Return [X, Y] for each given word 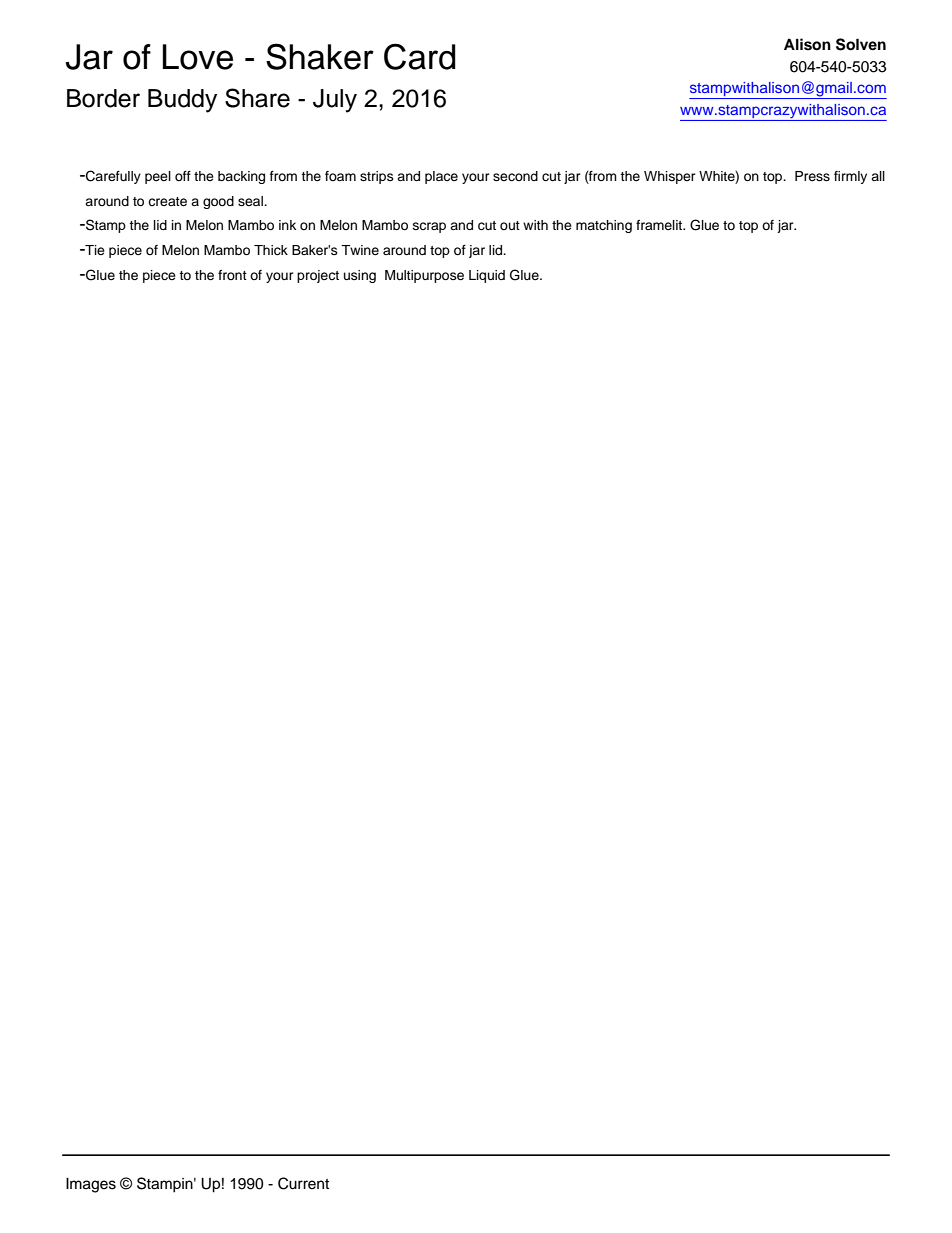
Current [303, 1183]
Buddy [182, 101]
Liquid [487, 276]
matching [604, 226]
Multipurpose [424, 276]
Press [812, 176]
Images [91, 1185]
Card [420, 56]
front [232, 275]
